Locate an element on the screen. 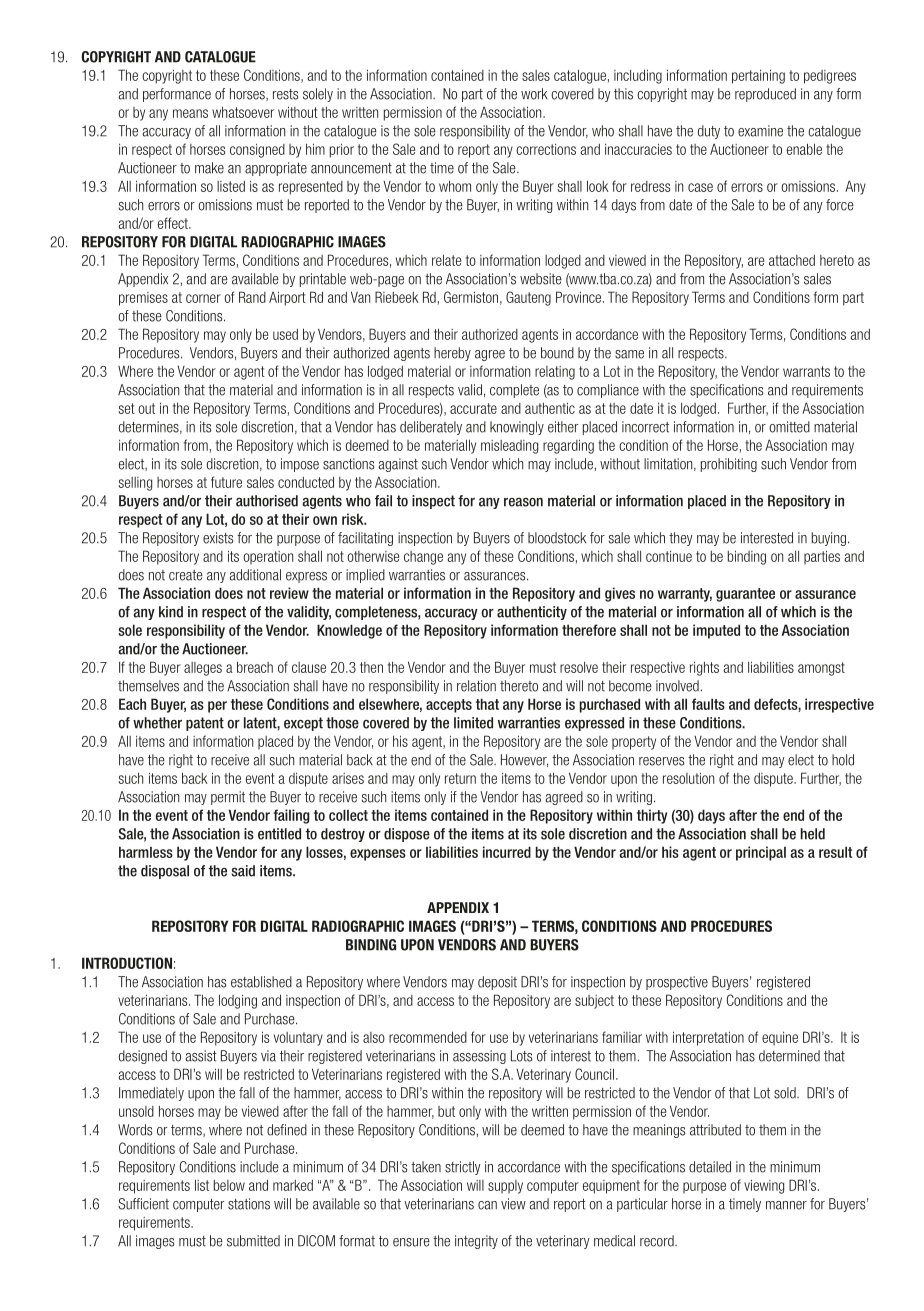 Image resolution: width=924 pixels, height=1311 pixels. alleges is located at coordinates (203, 669).
